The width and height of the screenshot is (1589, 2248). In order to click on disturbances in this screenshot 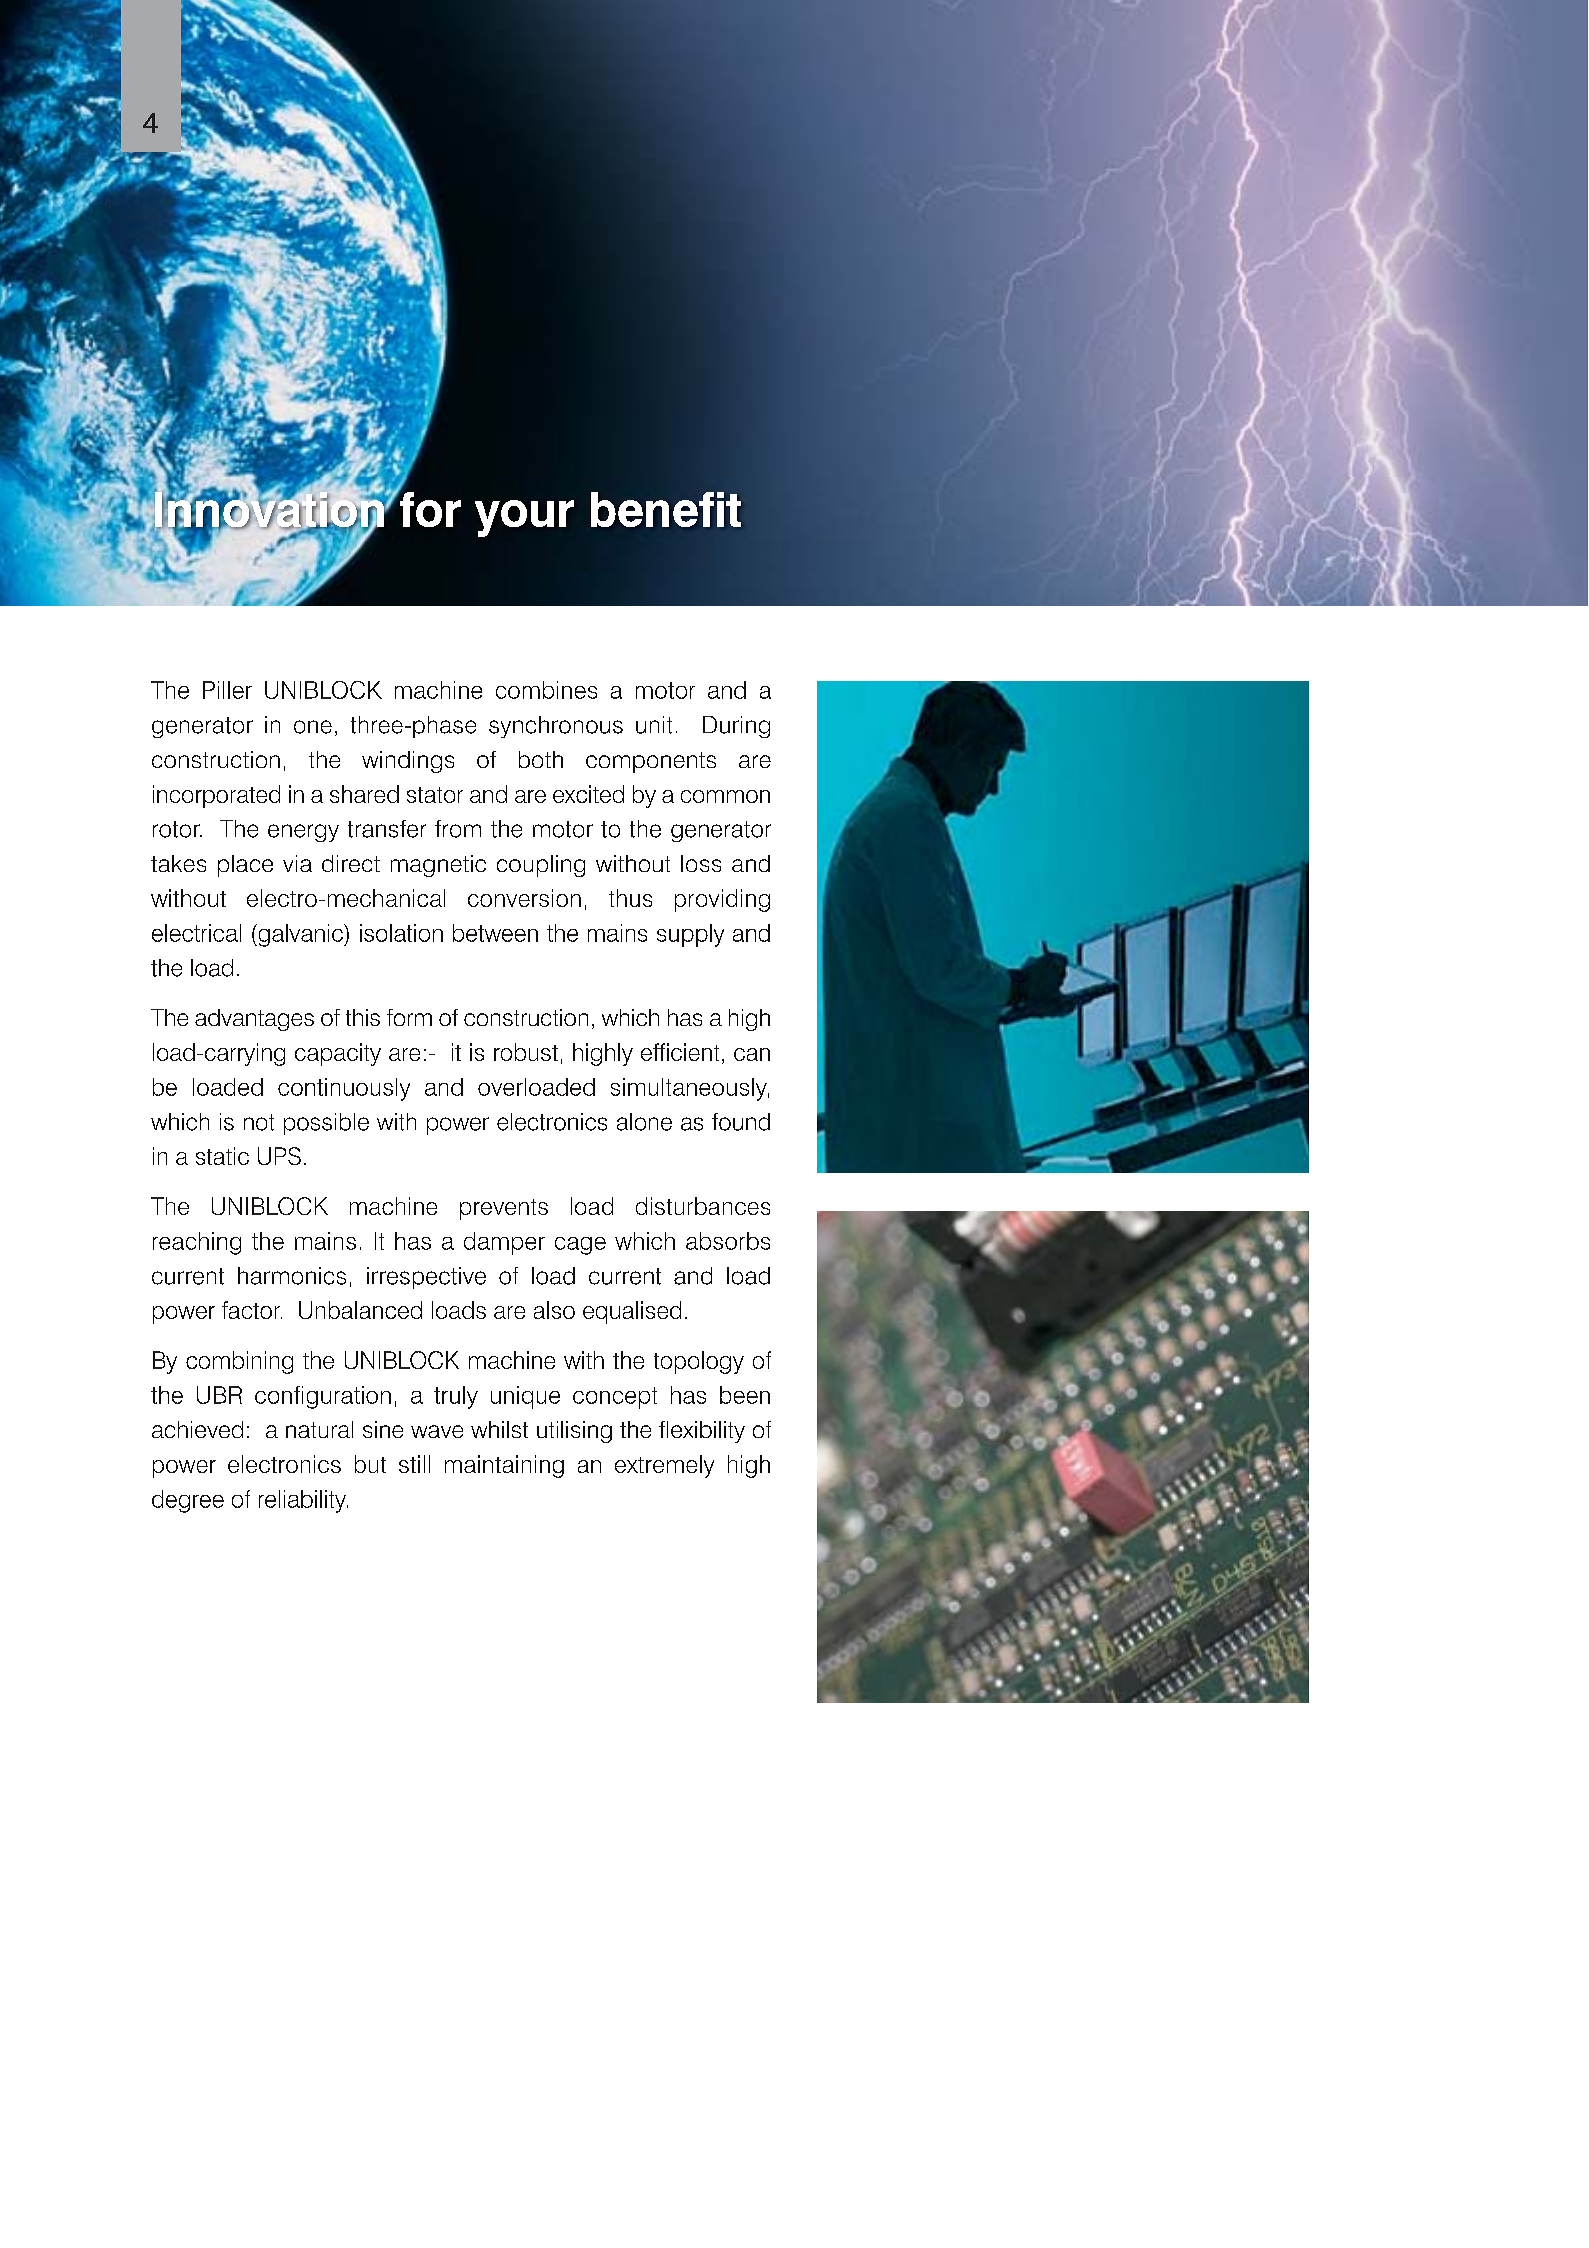, I will do `click(703, 1206)`.
